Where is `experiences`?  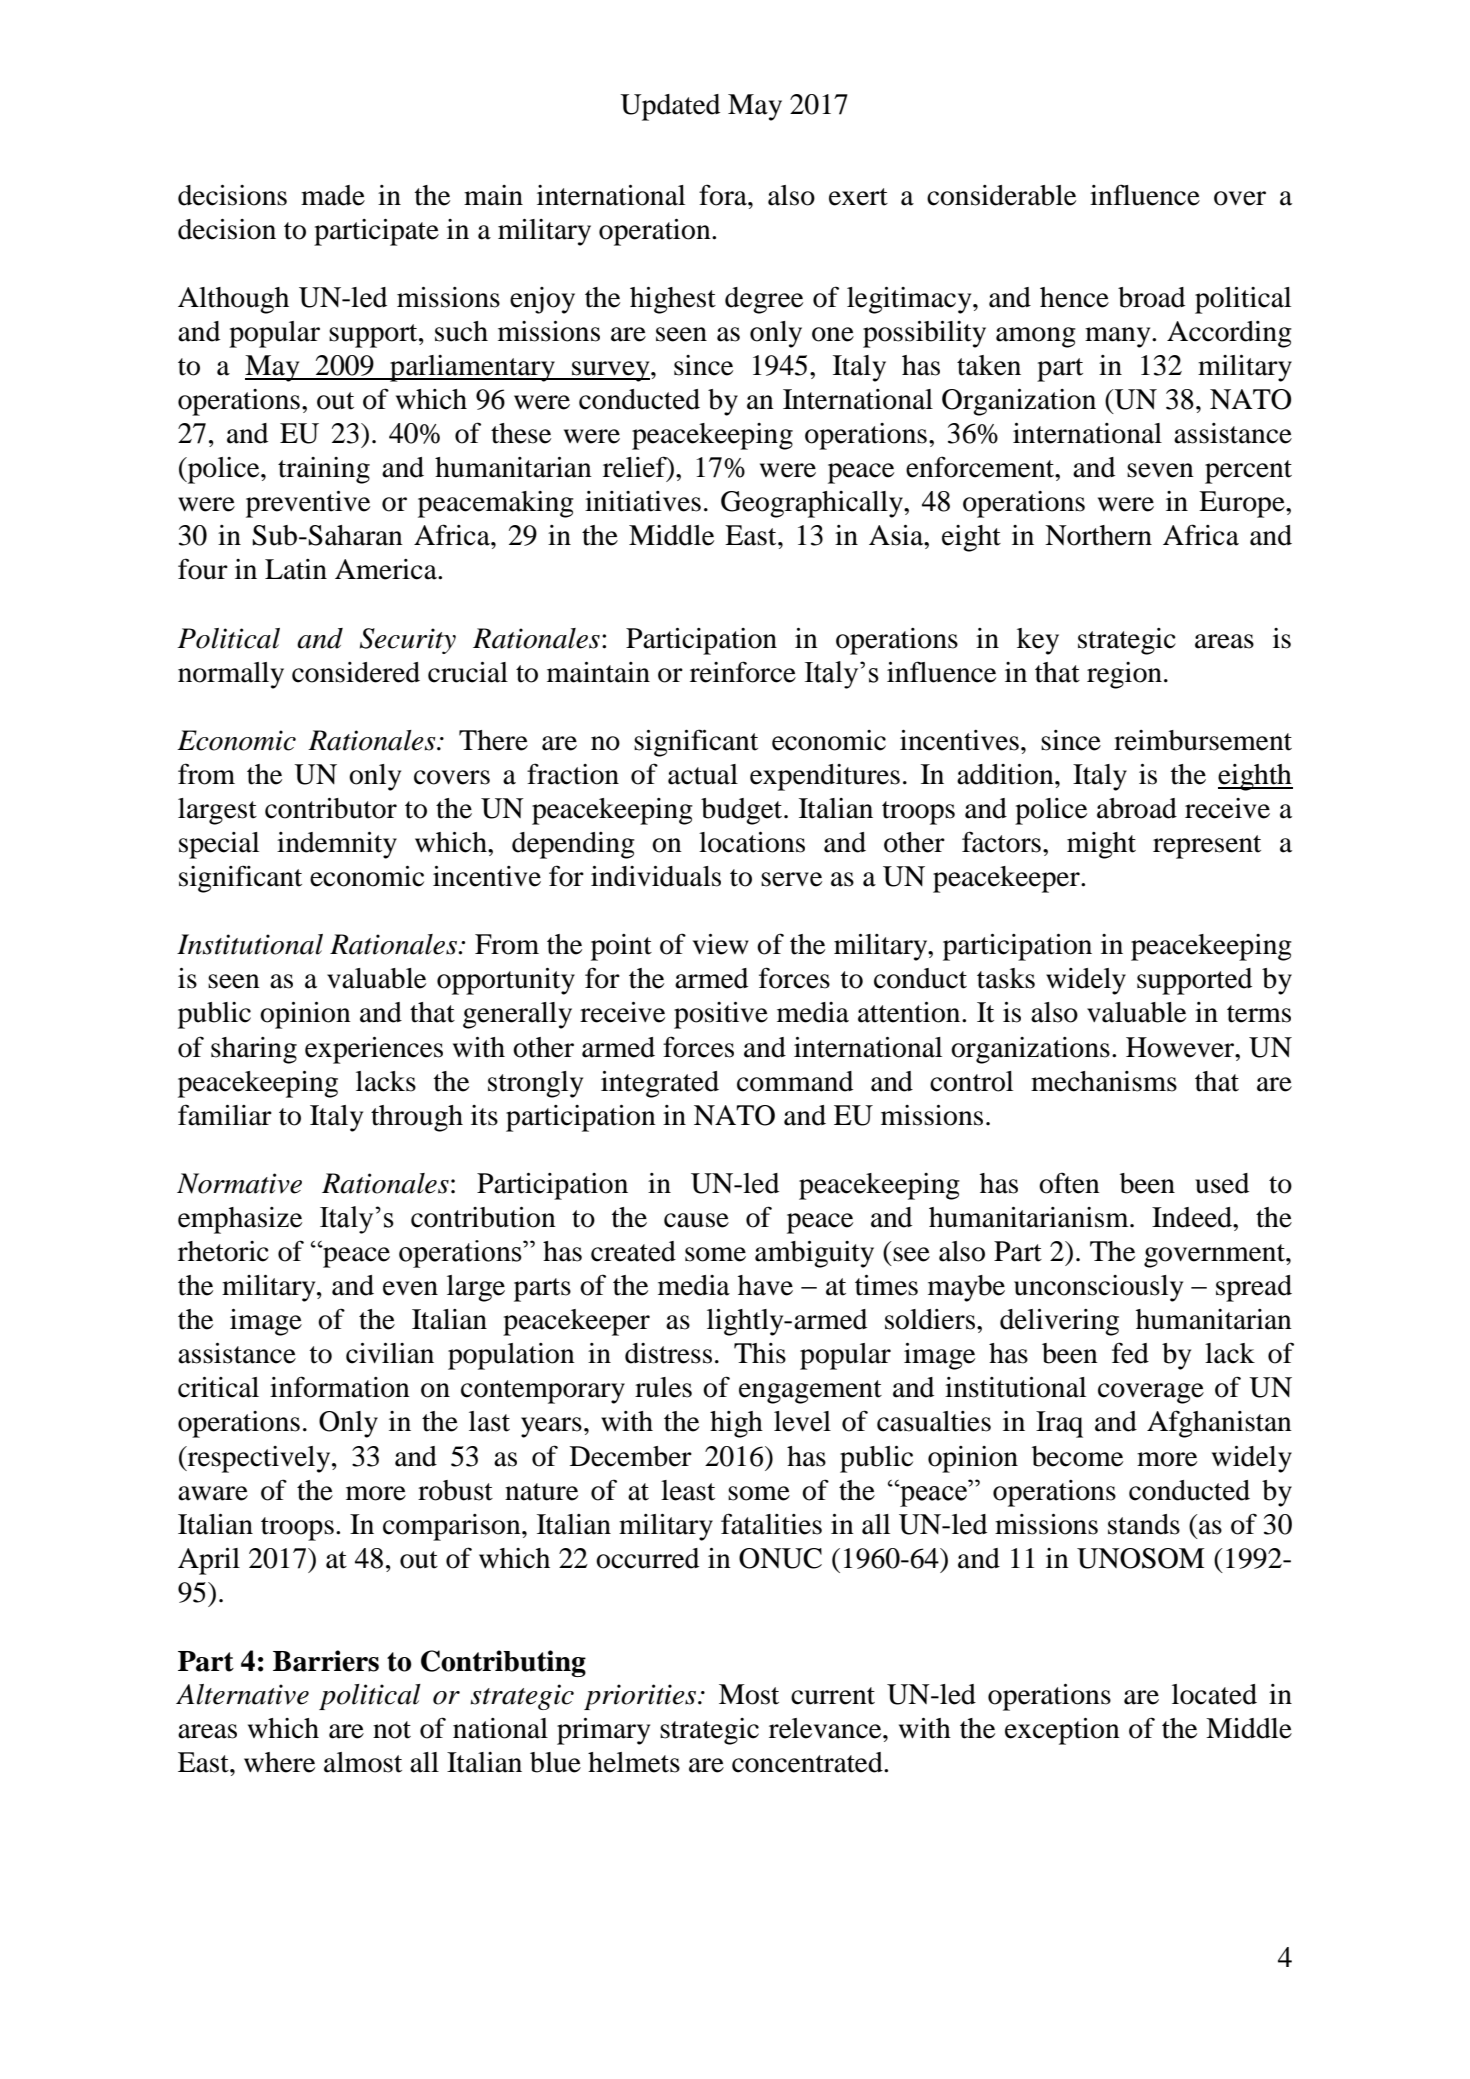 experiences is located at coordinates (374, 1050).
